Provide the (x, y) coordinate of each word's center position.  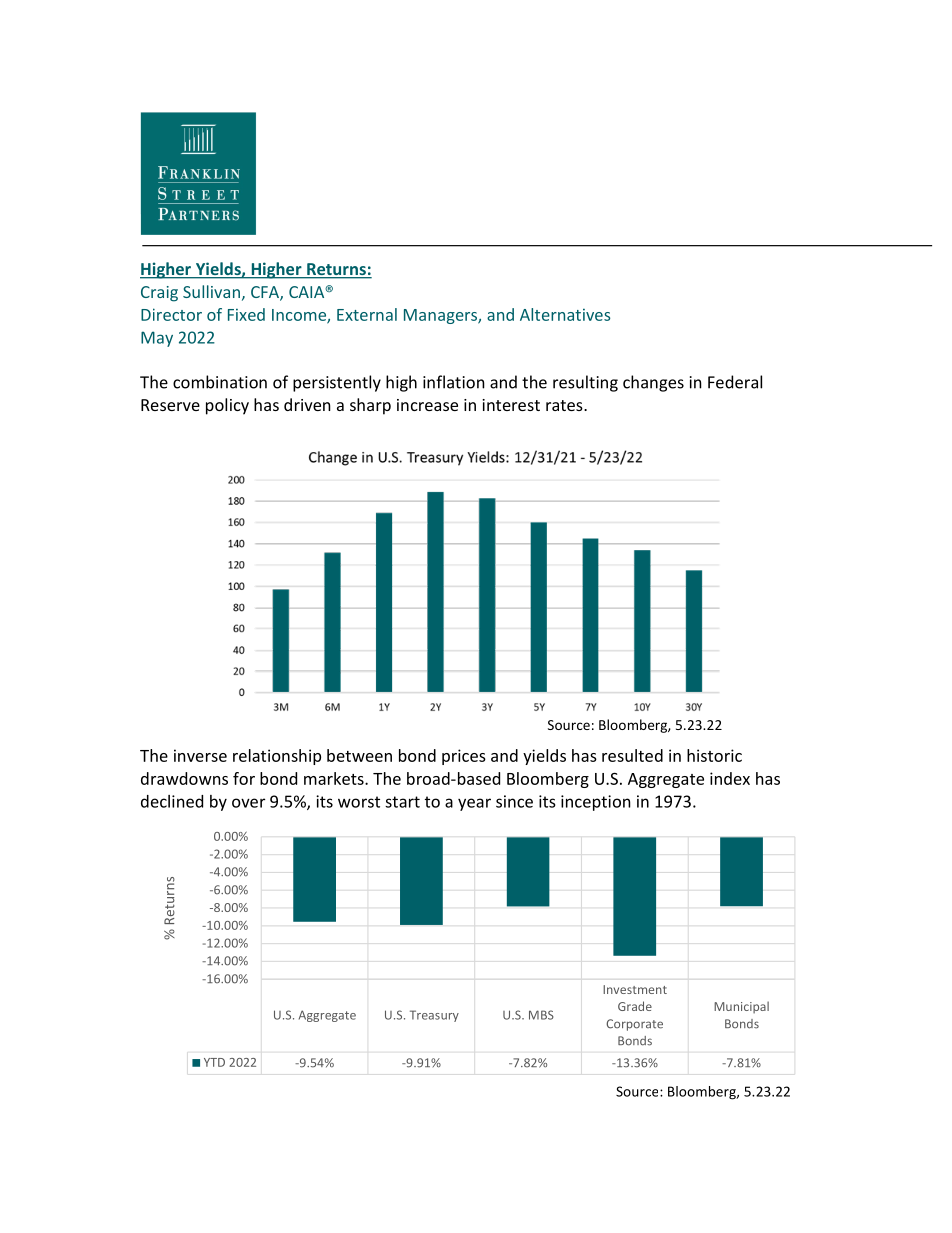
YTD (214, 1062)
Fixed (246, 314)
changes (653, 383)
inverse (200, 755)
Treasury (434, 1016)
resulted (632, 755)
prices (464, 757)
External (367, 314)
